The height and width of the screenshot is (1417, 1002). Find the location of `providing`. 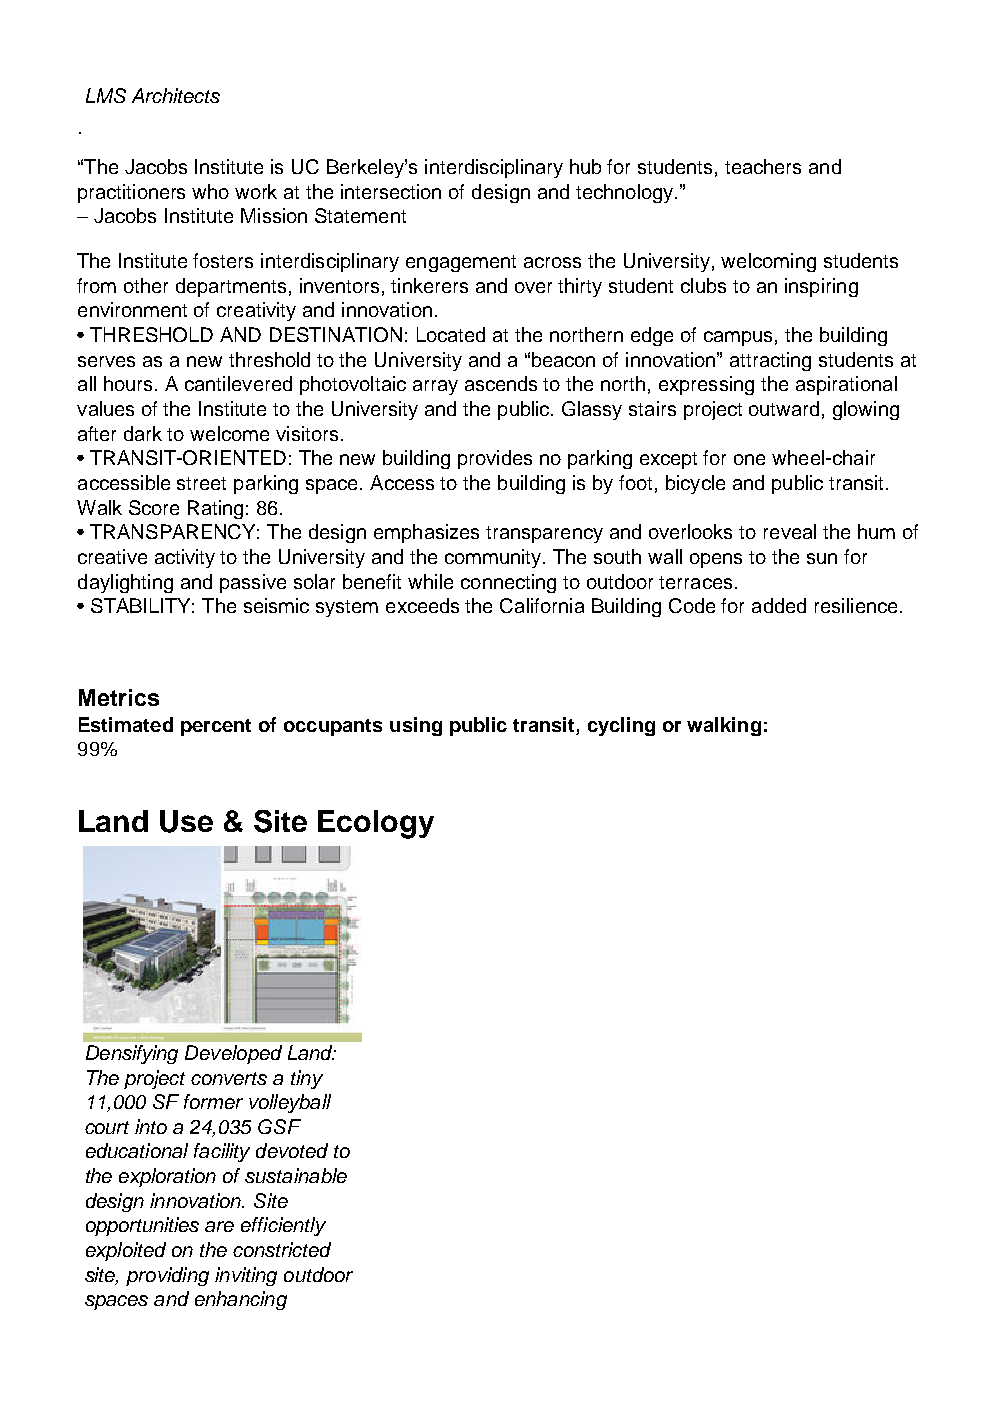

providing is located at coordinates (167, 1276).
